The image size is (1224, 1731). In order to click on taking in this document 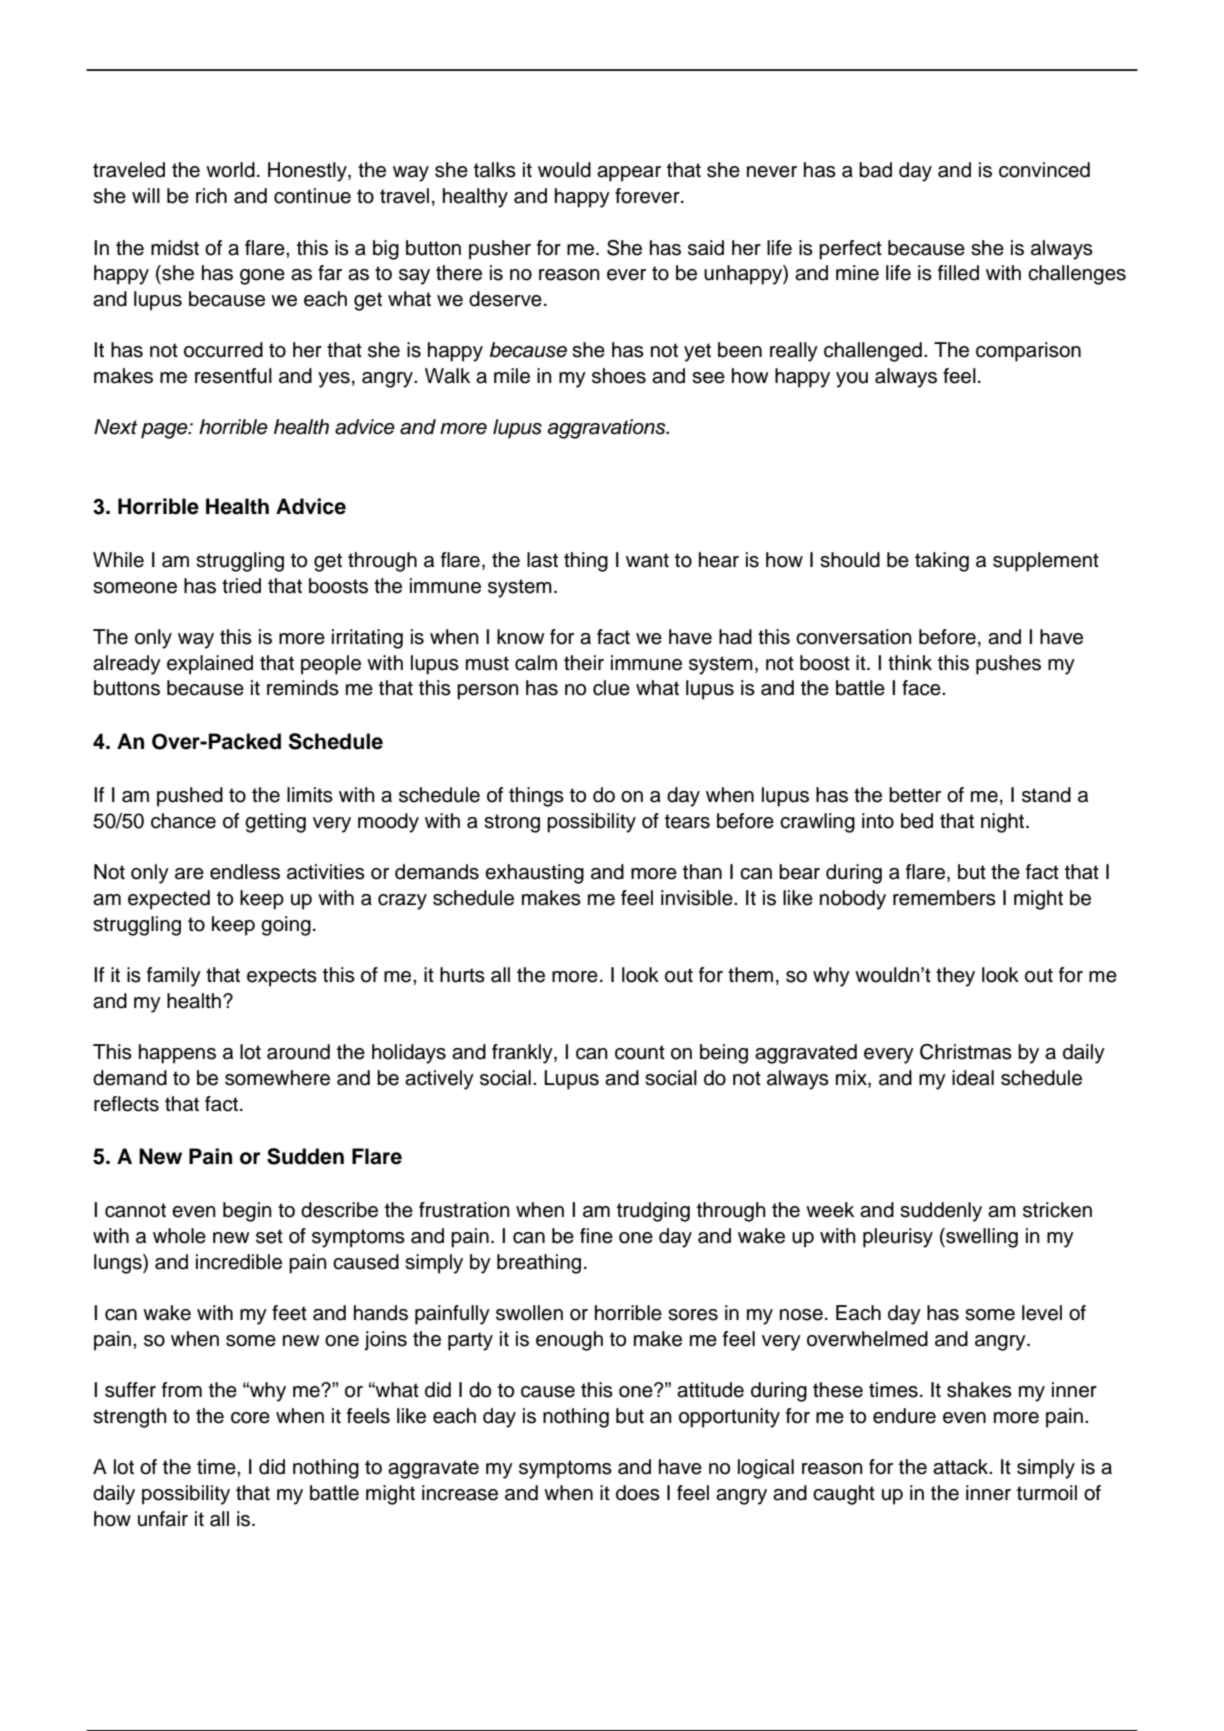, I will do `click(942, 562)`.
